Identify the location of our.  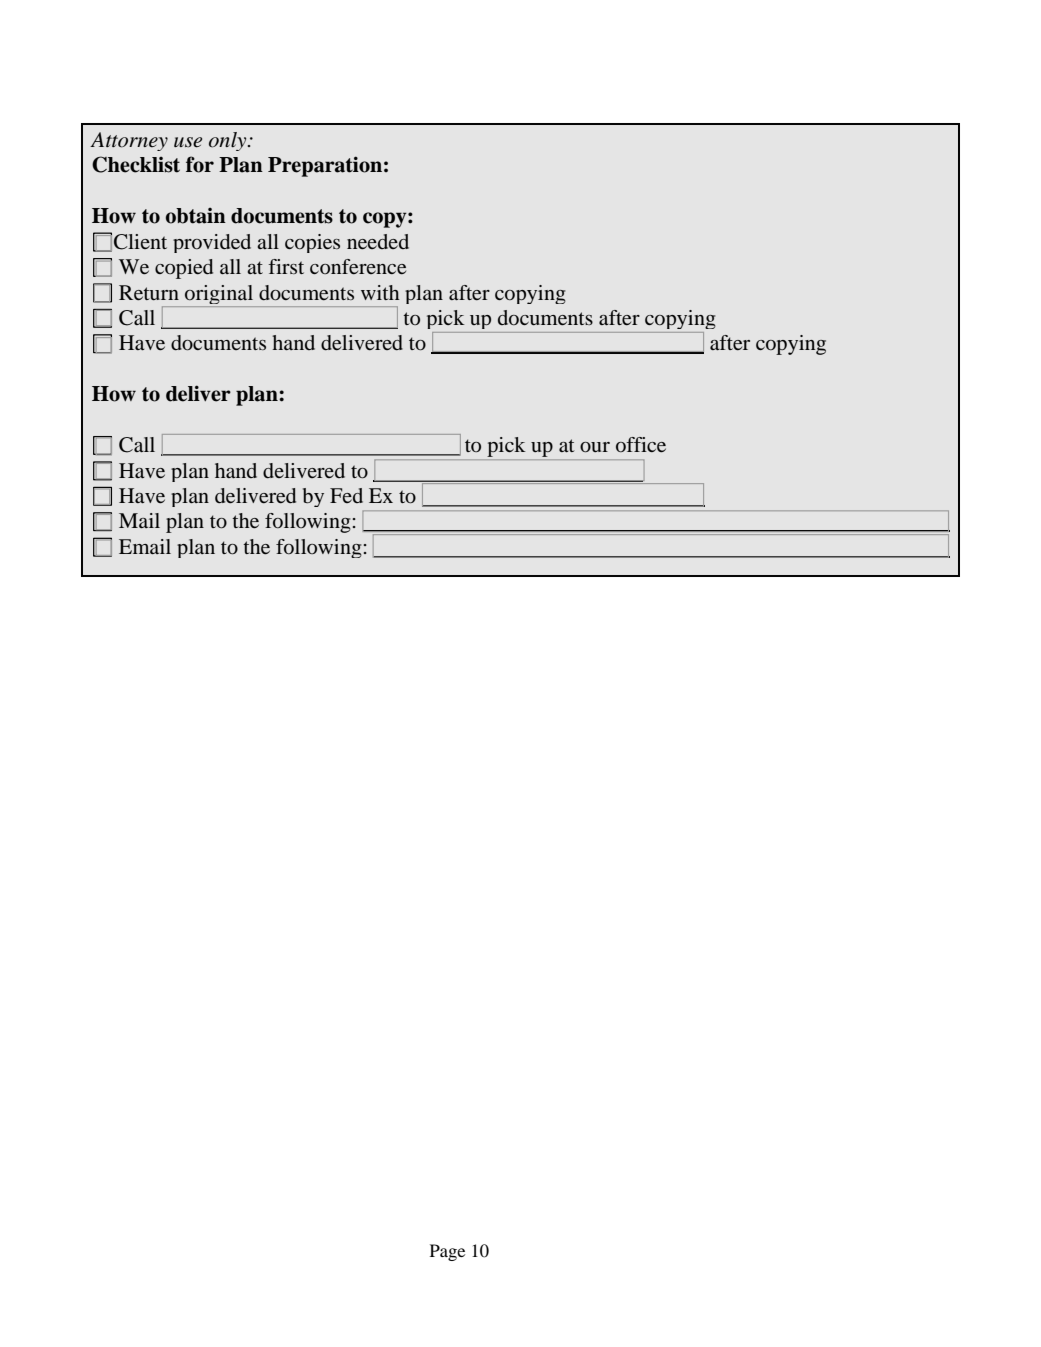
(595, 447).
